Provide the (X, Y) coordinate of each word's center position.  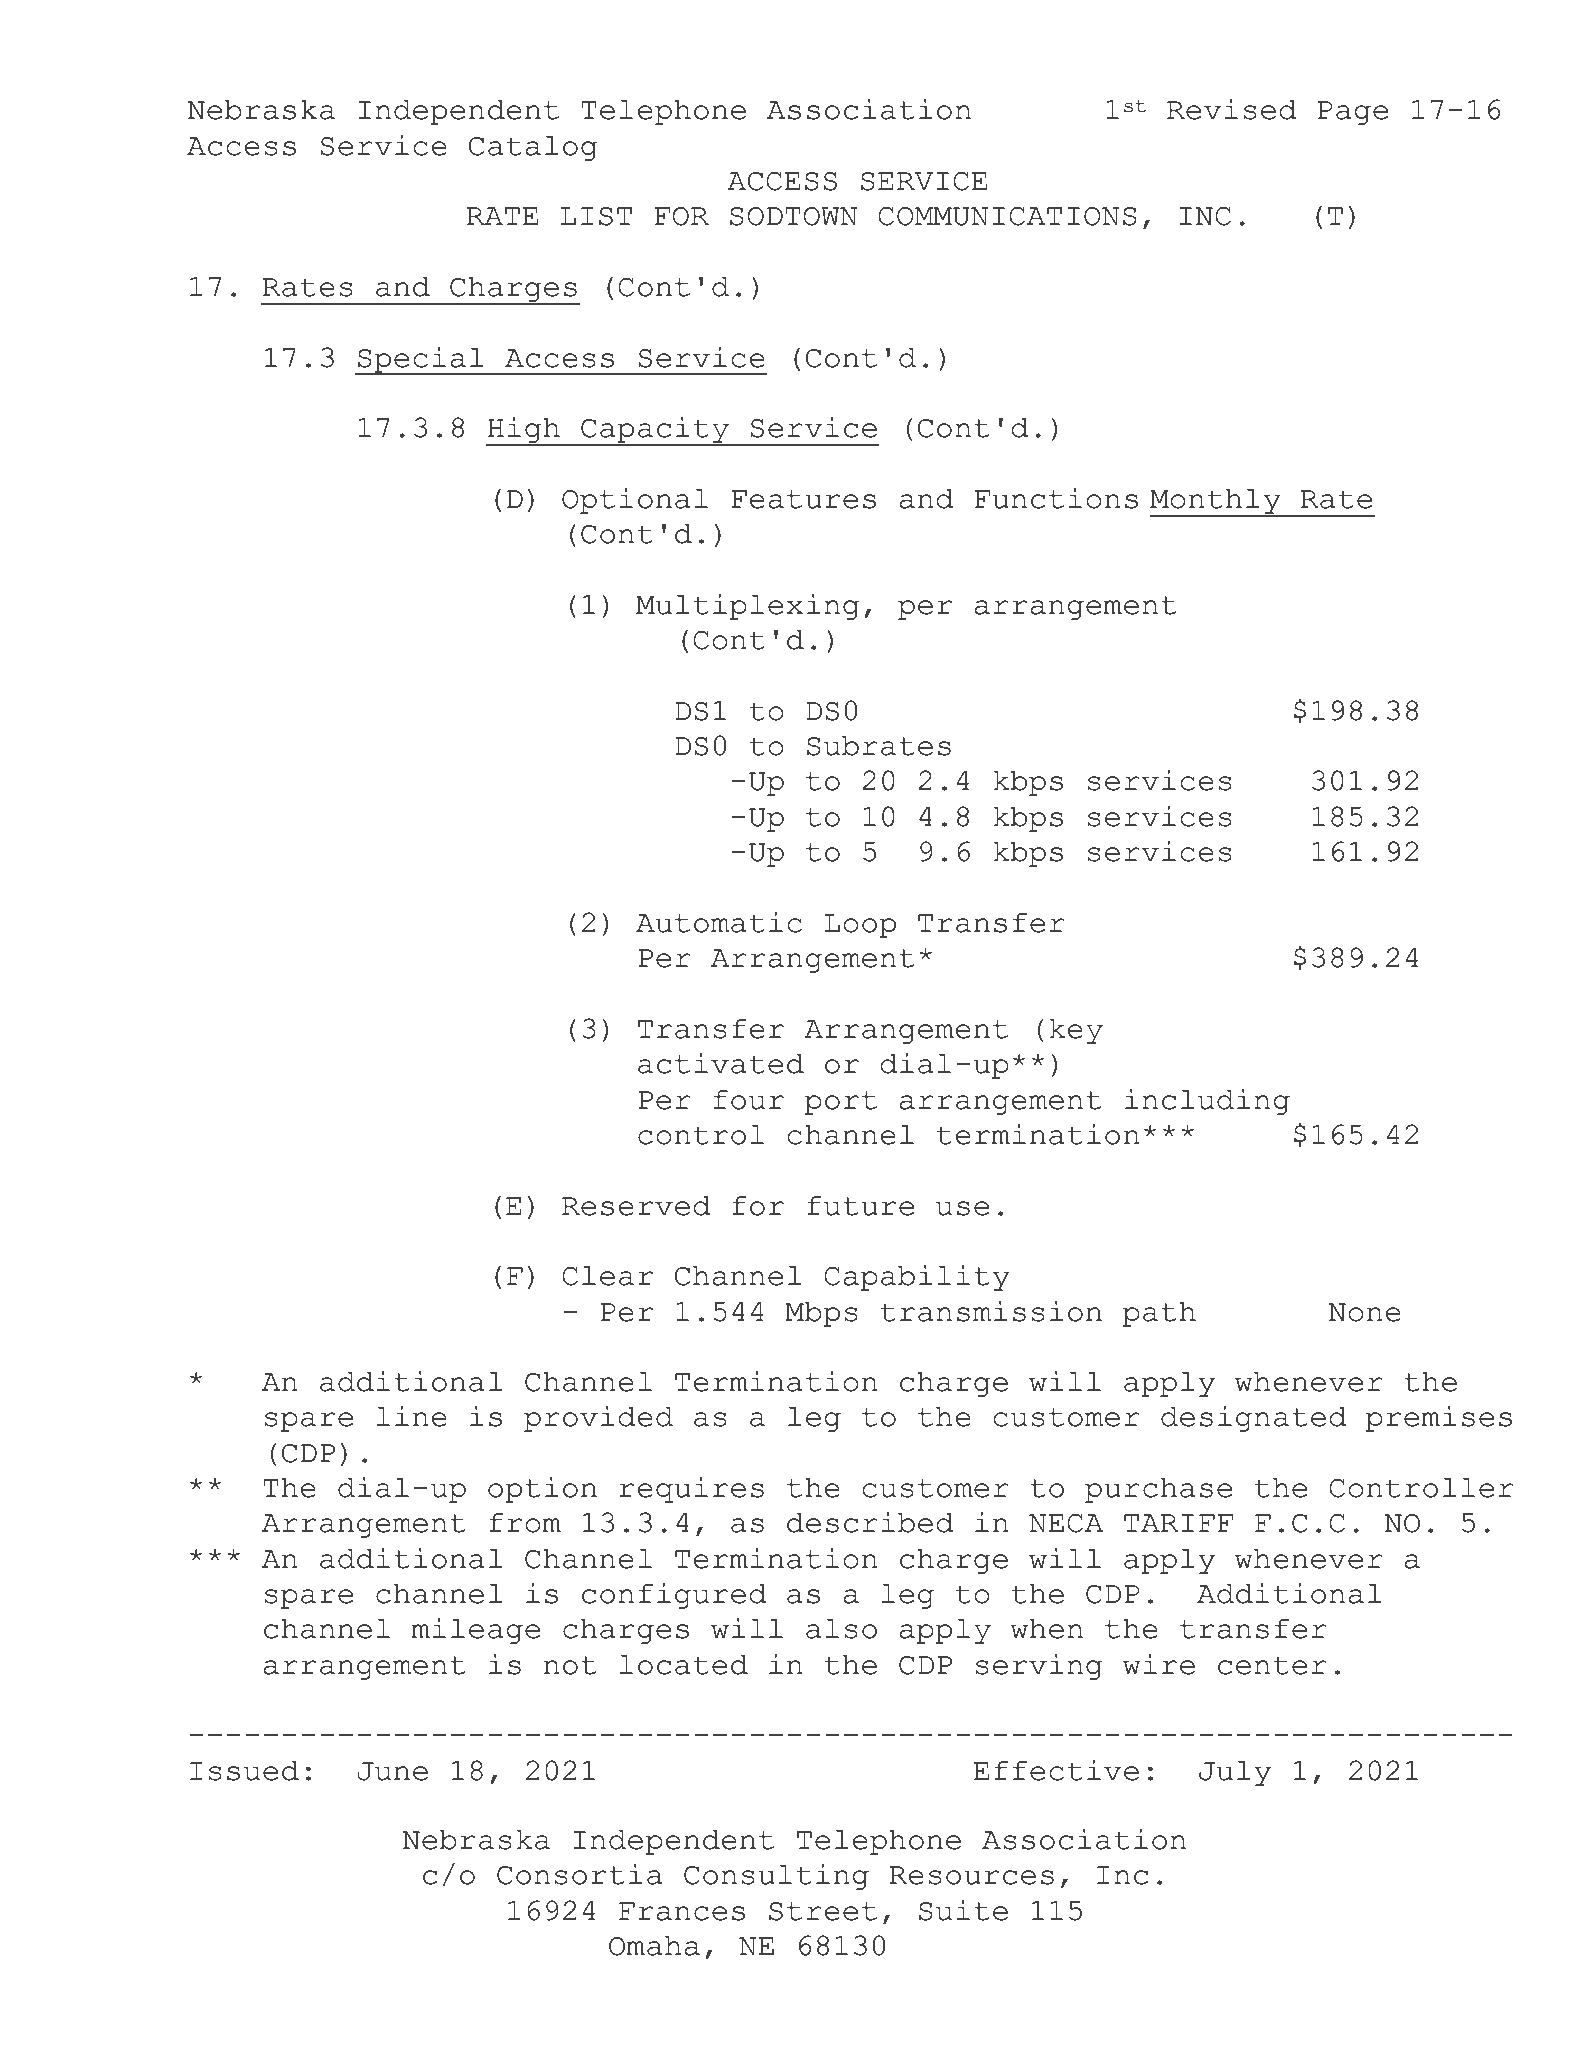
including (1207, 1102)
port (841, 1103)
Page (1353, 113)
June (393, 1771)
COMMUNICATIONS (1008, 216)
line (412, 1416)
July (1235, 1773)
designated (1254, 1419)
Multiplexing (748, 607)
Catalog (533, 148)
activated (721, 1063)
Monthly (1216, 502)
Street (823, 1911)
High (524, 431)
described (870, 1522)
